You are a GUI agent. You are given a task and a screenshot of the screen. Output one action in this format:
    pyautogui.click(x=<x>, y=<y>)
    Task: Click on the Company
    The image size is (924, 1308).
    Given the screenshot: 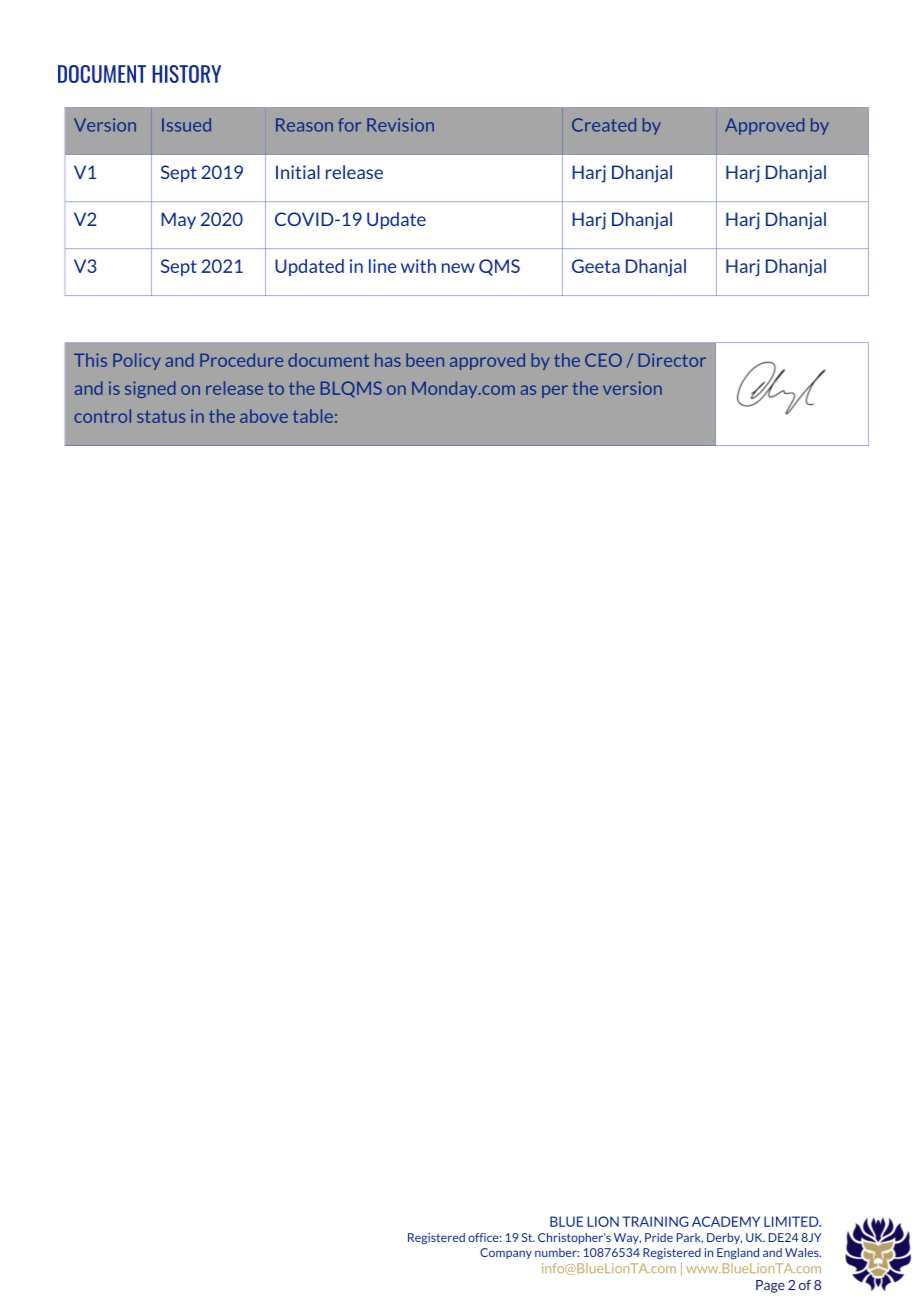 What is the action you would take?
    pyautogui.click(x=506, y=1253)
